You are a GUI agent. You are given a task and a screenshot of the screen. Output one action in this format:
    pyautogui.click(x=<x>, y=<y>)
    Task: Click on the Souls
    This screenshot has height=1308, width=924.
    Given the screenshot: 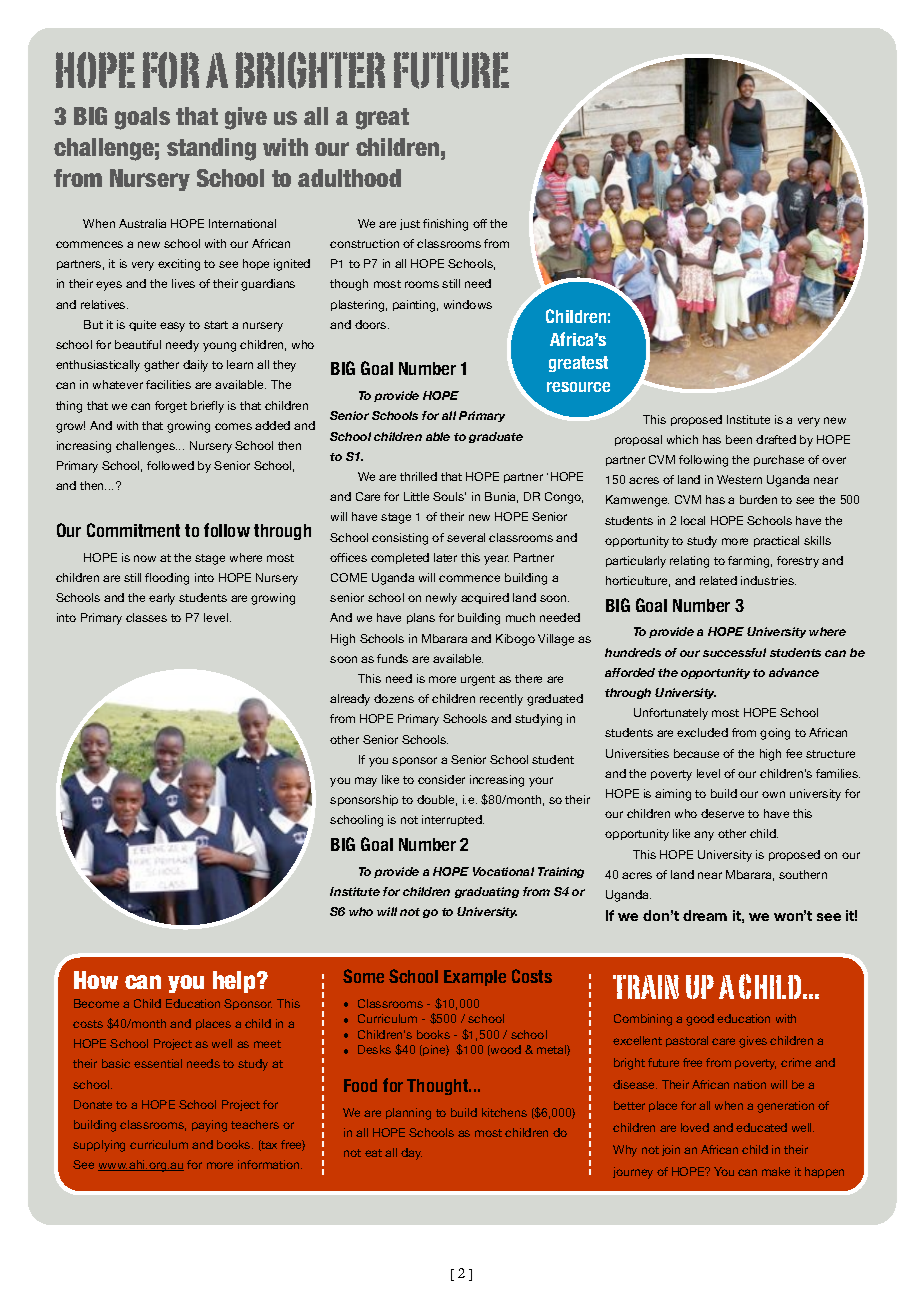 What is the action you would take?
    pyautogui.click(x=449, y=496)
